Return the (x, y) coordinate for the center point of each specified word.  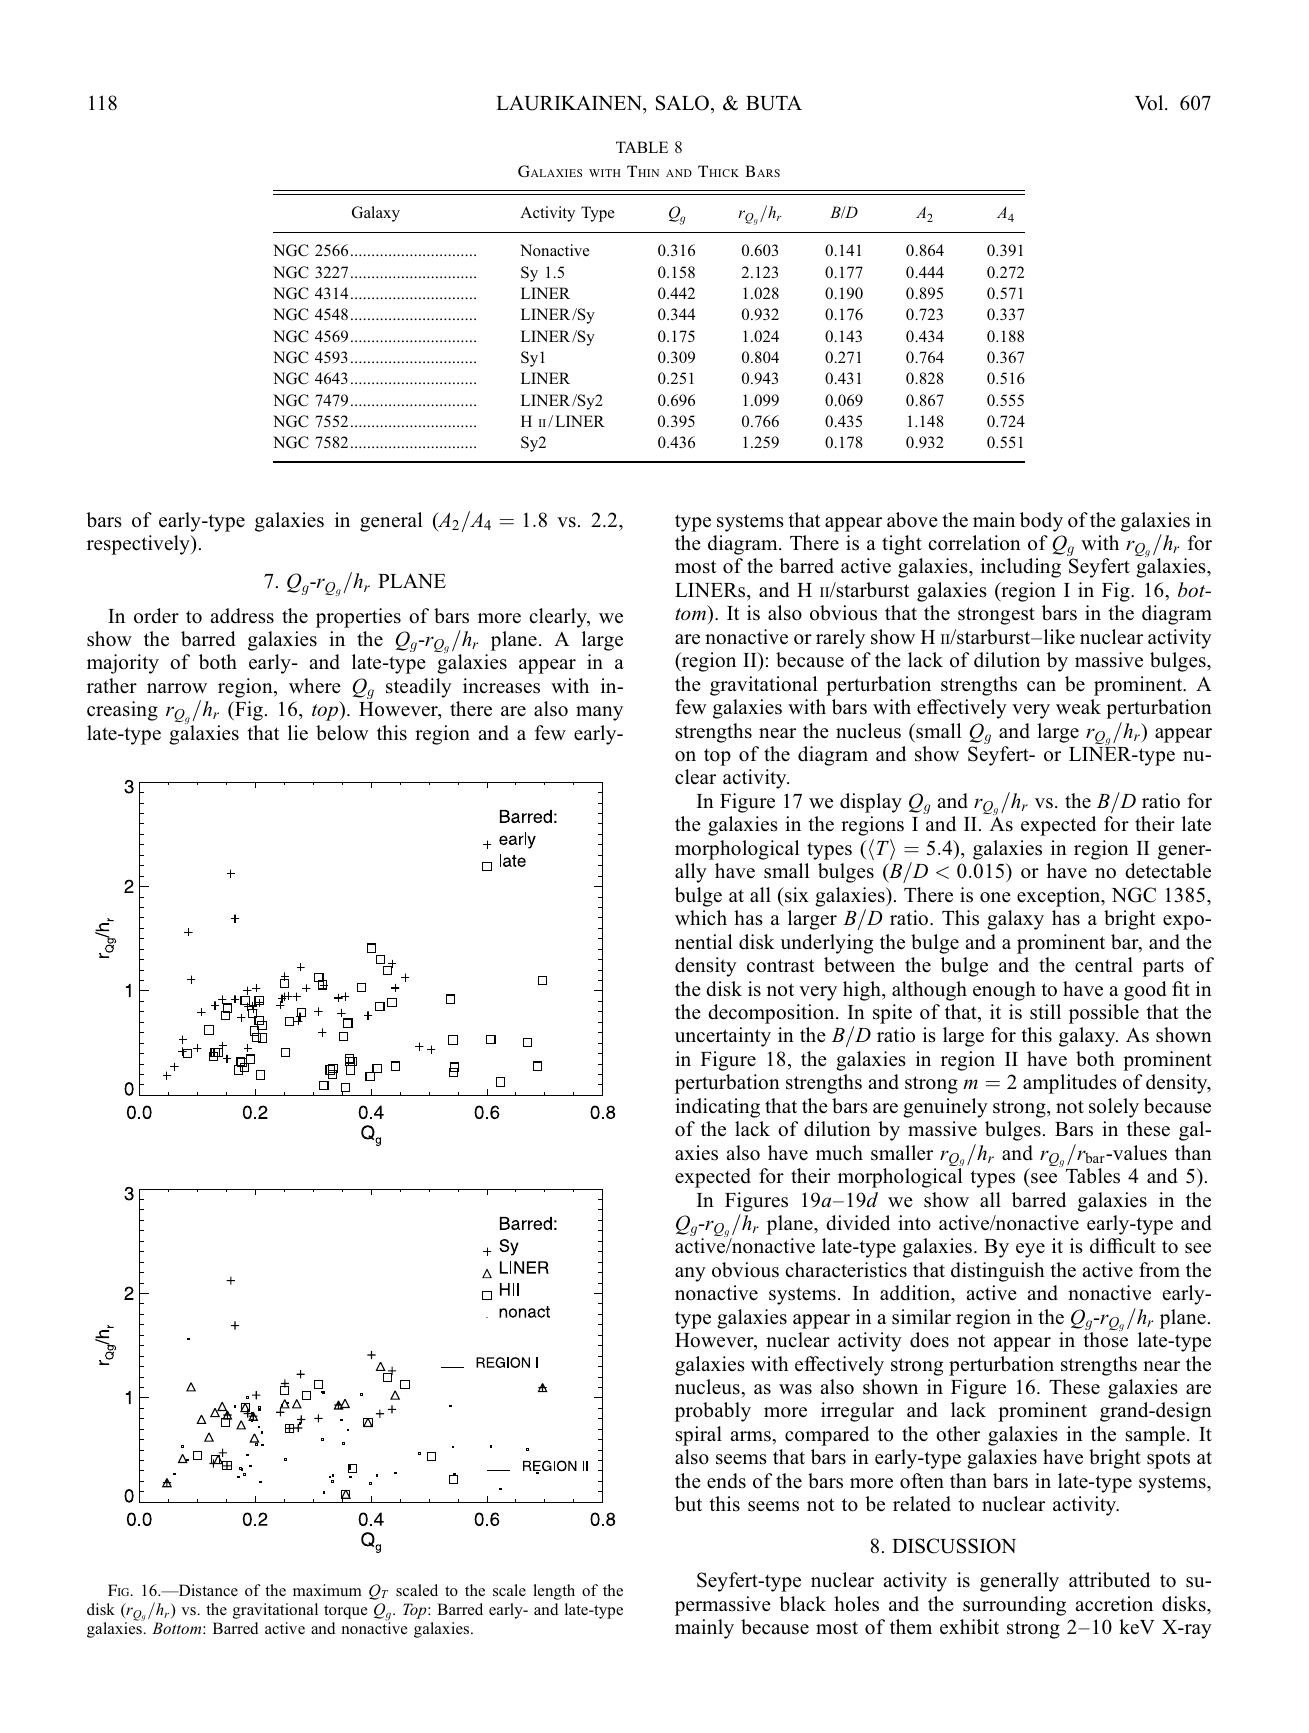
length (554, 1592)
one (995, 897)
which (701, 918)
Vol (1150, 103)
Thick (718, 171)
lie (298, 732)
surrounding (1014, 1606)
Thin (643, 171)
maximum (327, 1590)
